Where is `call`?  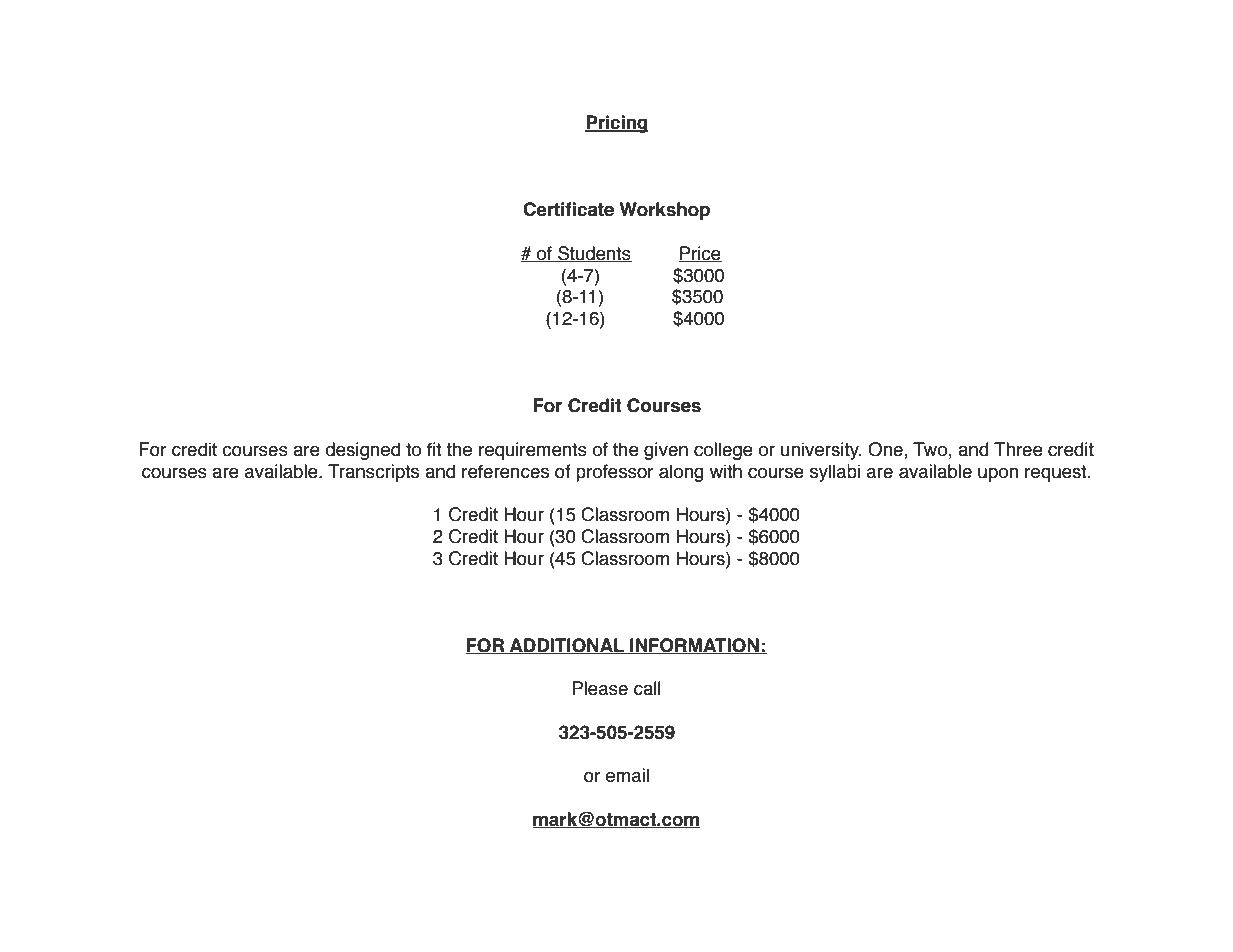
call is located at coordinates (647, 688).
